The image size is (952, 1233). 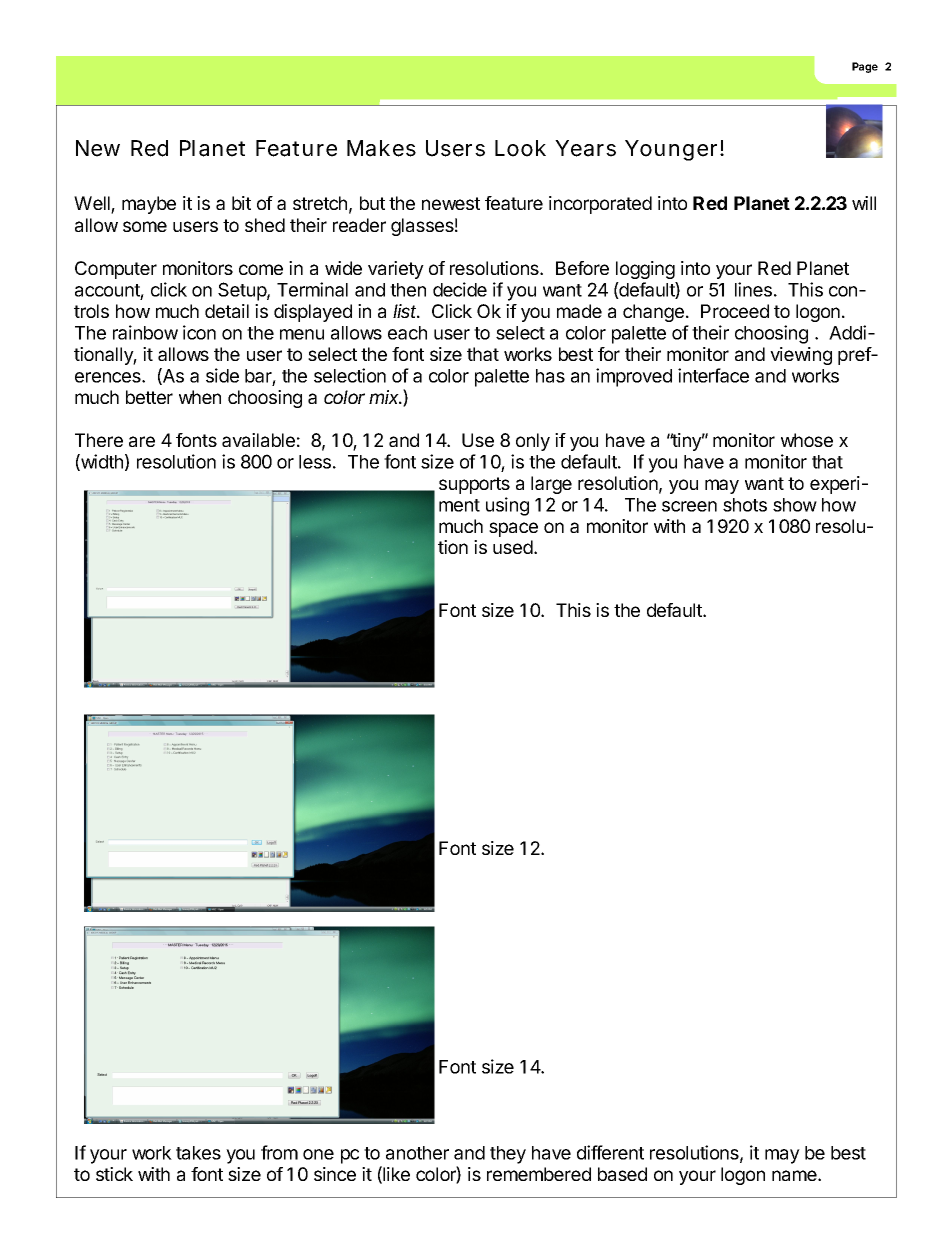 I want to click on stick, so click(x=114, y=1174).
